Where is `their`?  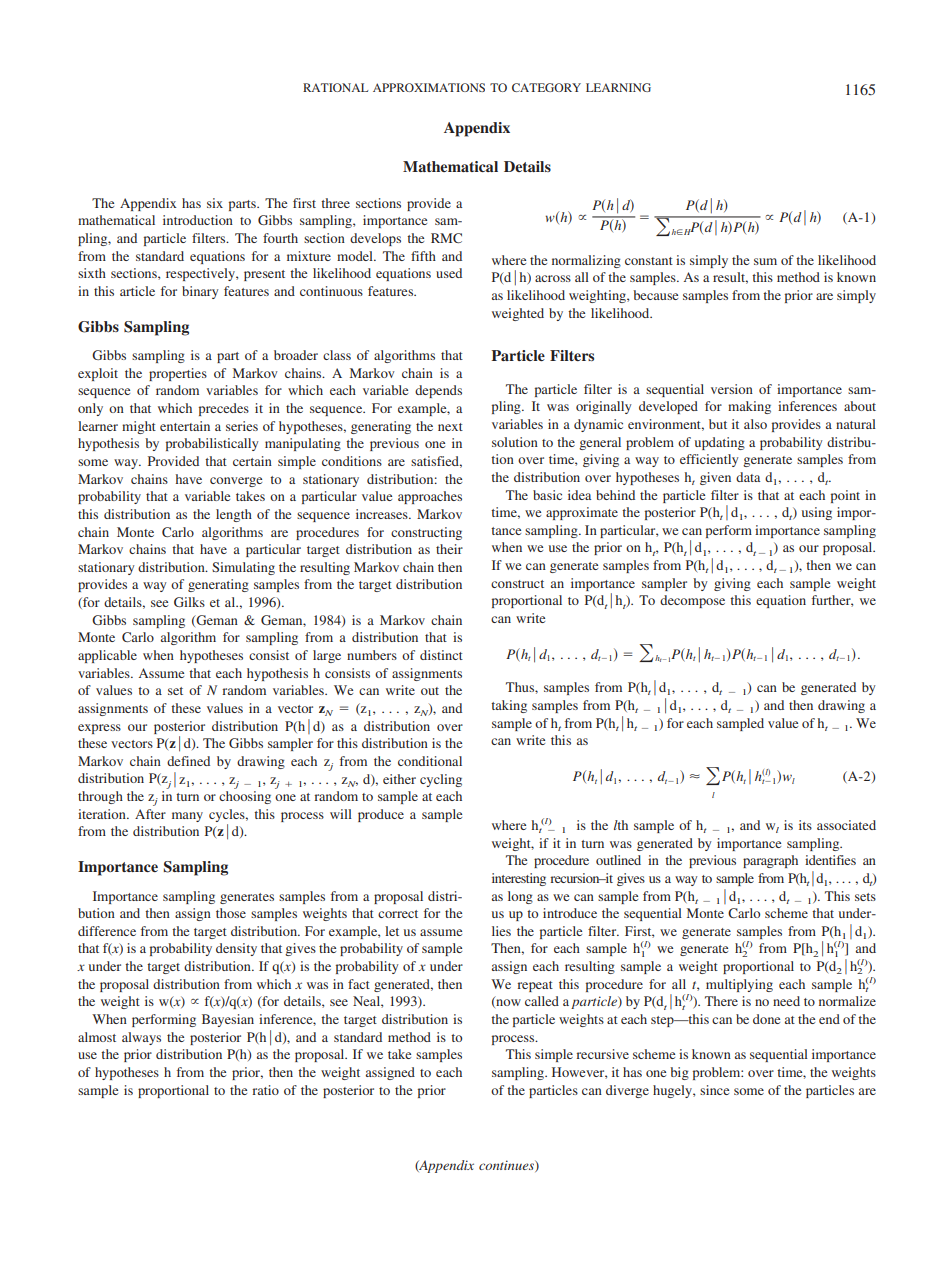
their is located at coordinates (449, 549).
